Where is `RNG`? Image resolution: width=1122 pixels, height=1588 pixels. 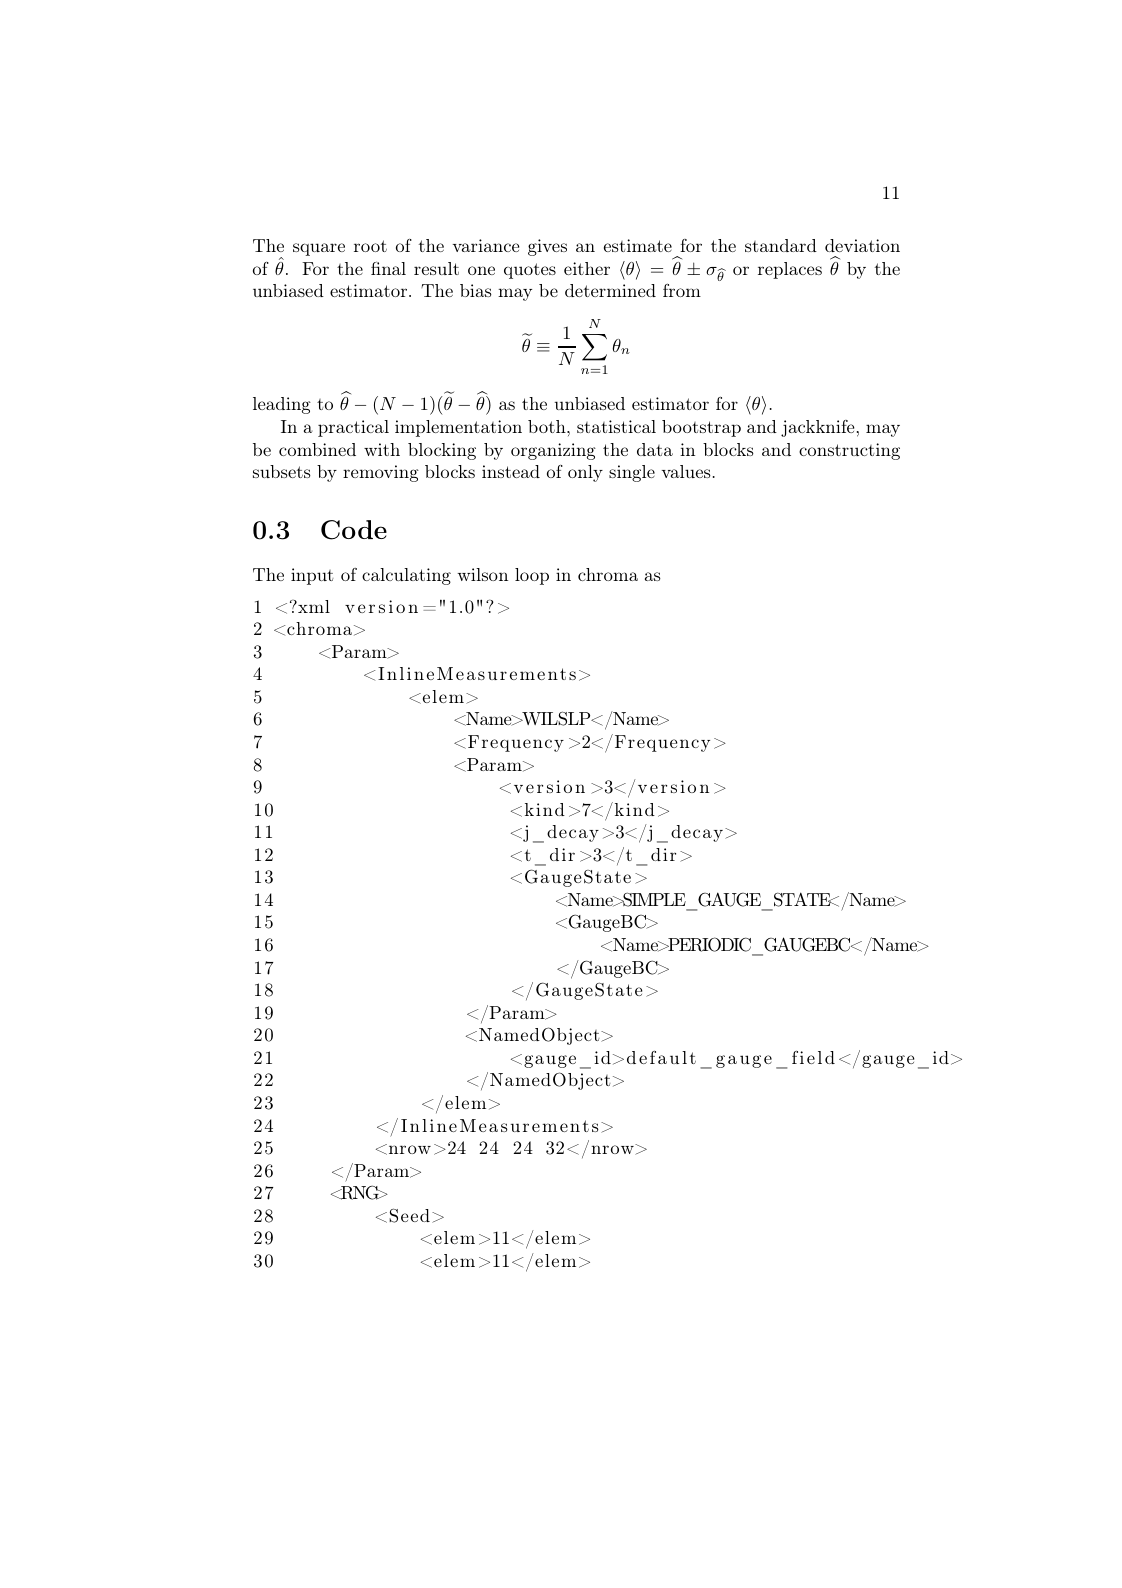
RNG is located at coordinates (360, 1192).
